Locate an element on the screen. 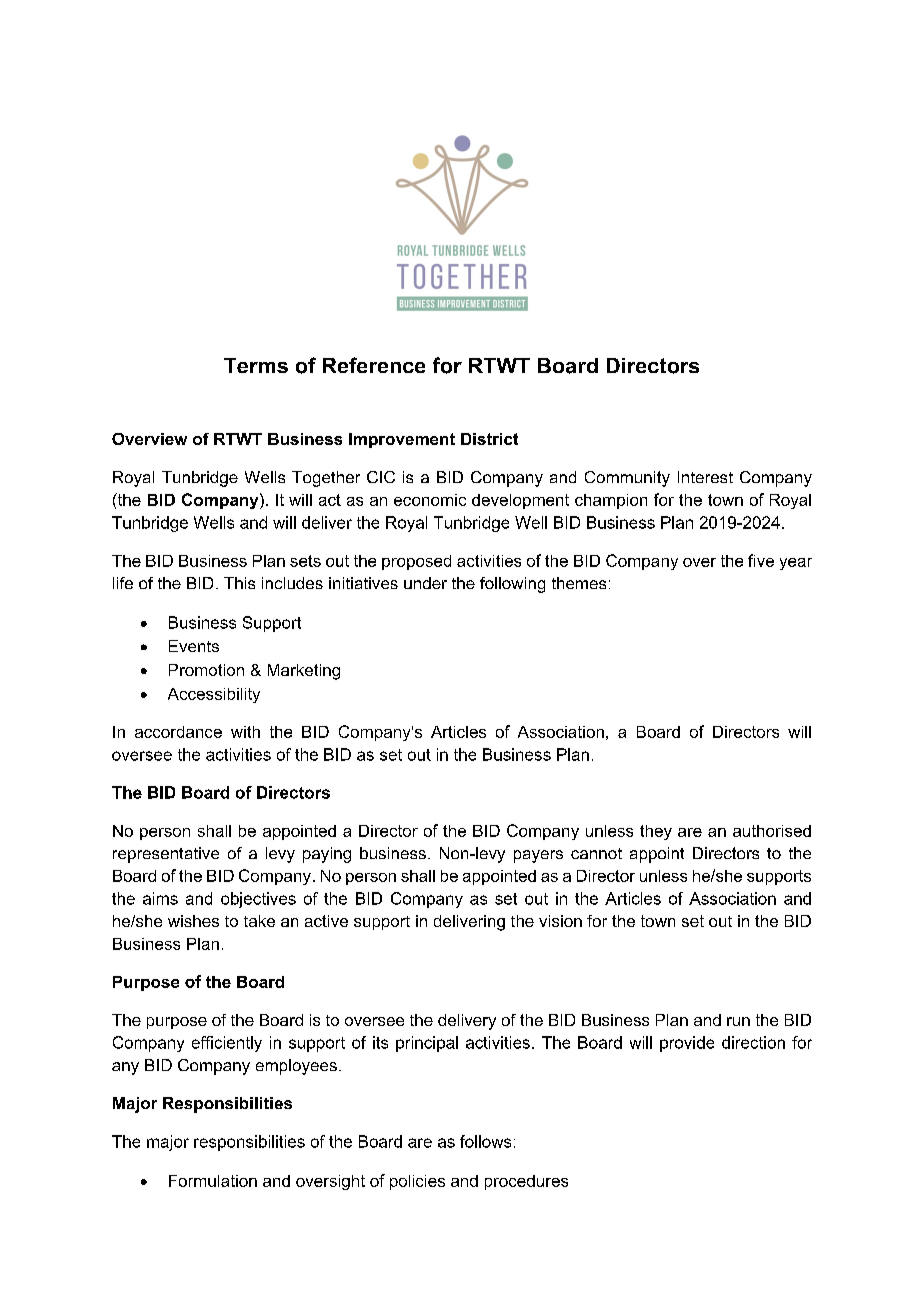 This screenshot has width=924, height=1308. District is located at coordinates (489, 439).
